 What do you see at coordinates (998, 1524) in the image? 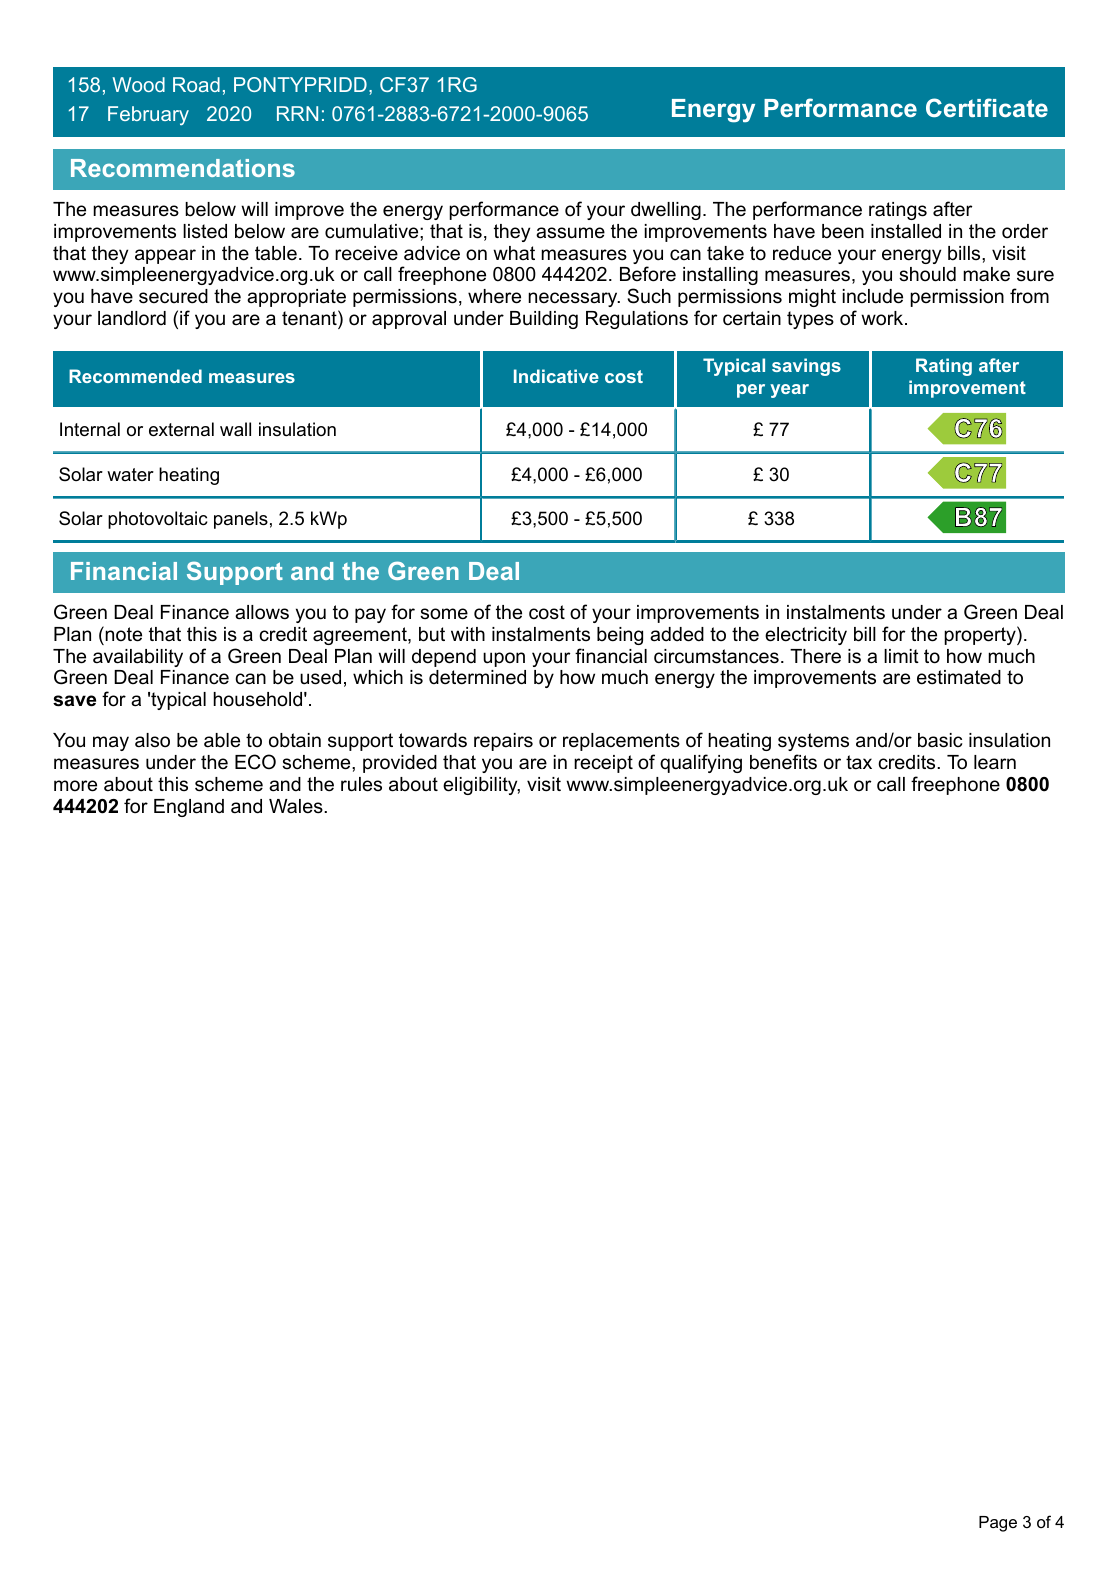
I see `Page` at bounding box center [998, 1524].
